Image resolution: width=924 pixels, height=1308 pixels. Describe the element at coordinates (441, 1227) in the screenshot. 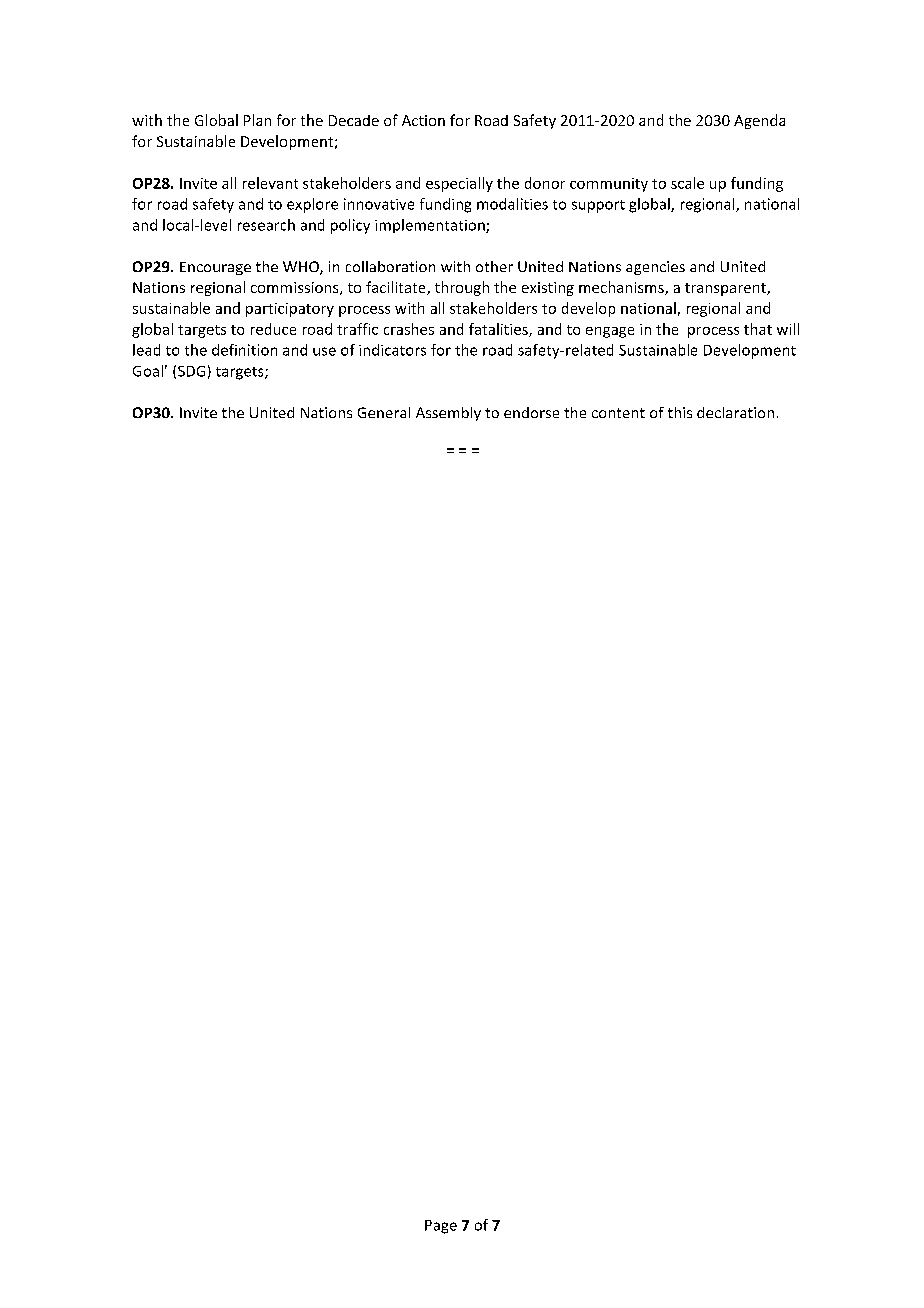

I see `Page` at that location.
